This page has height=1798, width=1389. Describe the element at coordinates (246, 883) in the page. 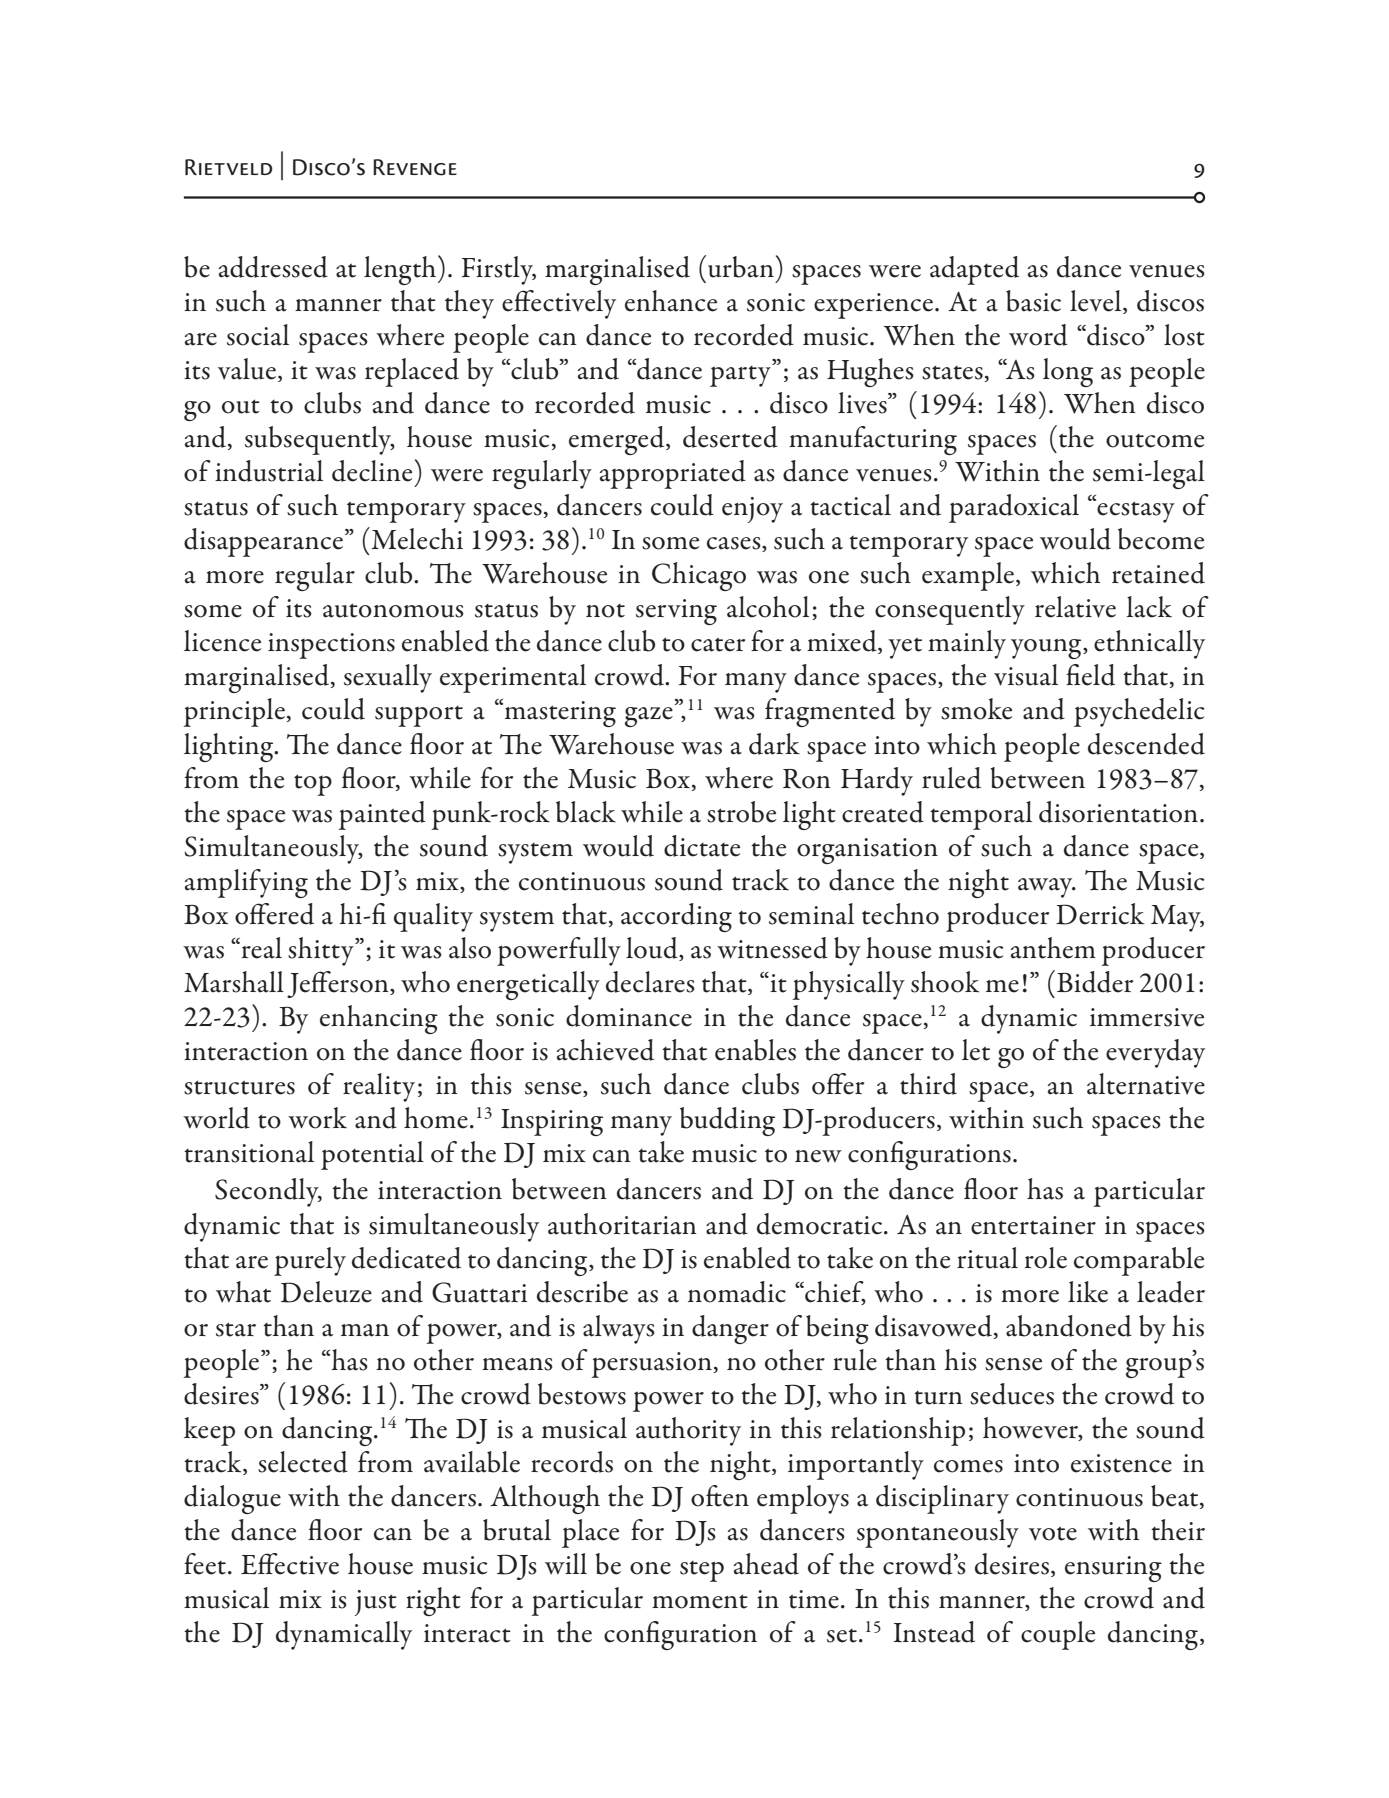

I see `amplifying` at that location.
